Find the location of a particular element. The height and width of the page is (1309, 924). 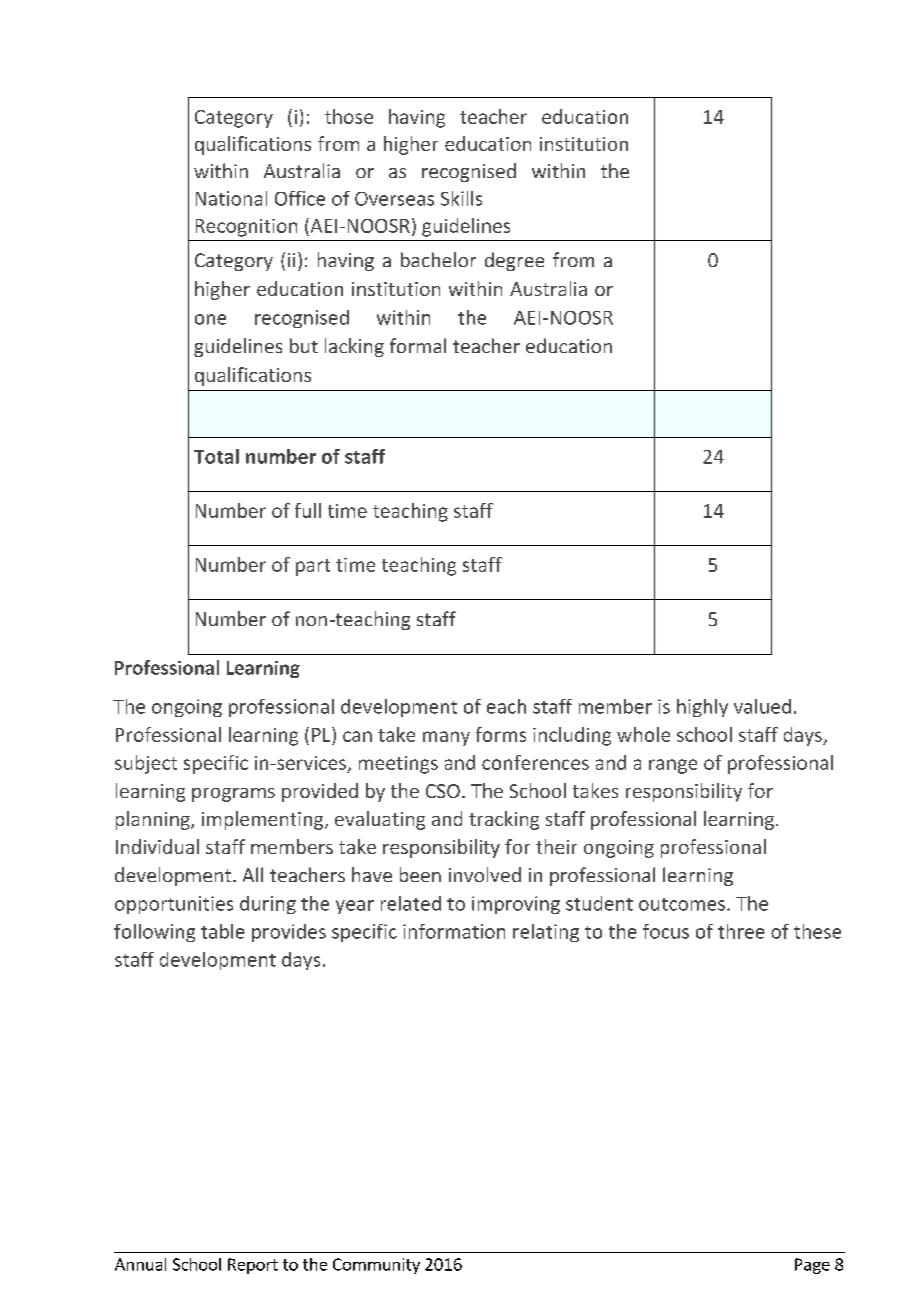

Report is located at coordinates (253, 1266).
